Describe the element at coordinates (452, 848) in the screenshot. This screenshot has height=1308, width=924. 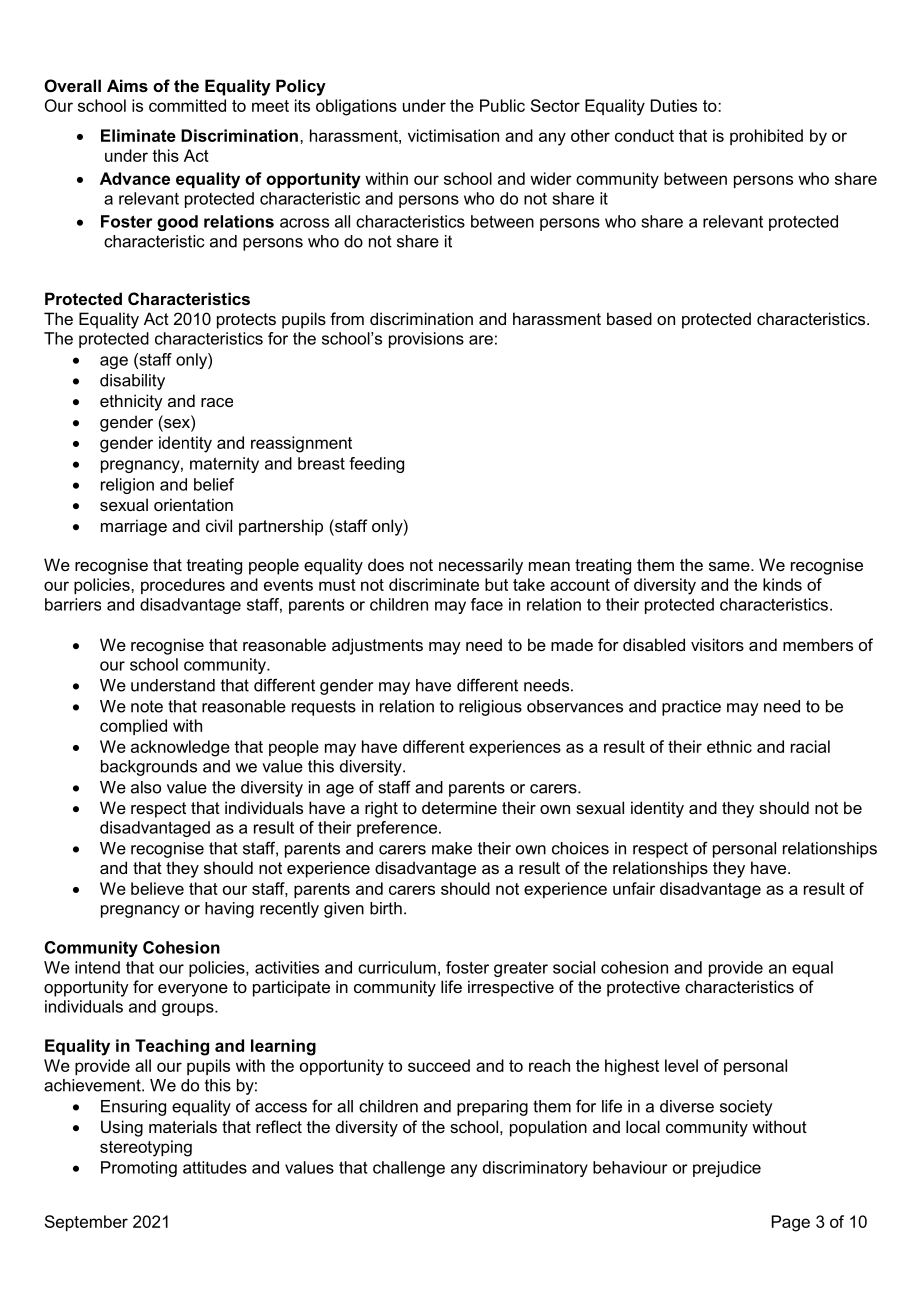
I see `make` at that location.
